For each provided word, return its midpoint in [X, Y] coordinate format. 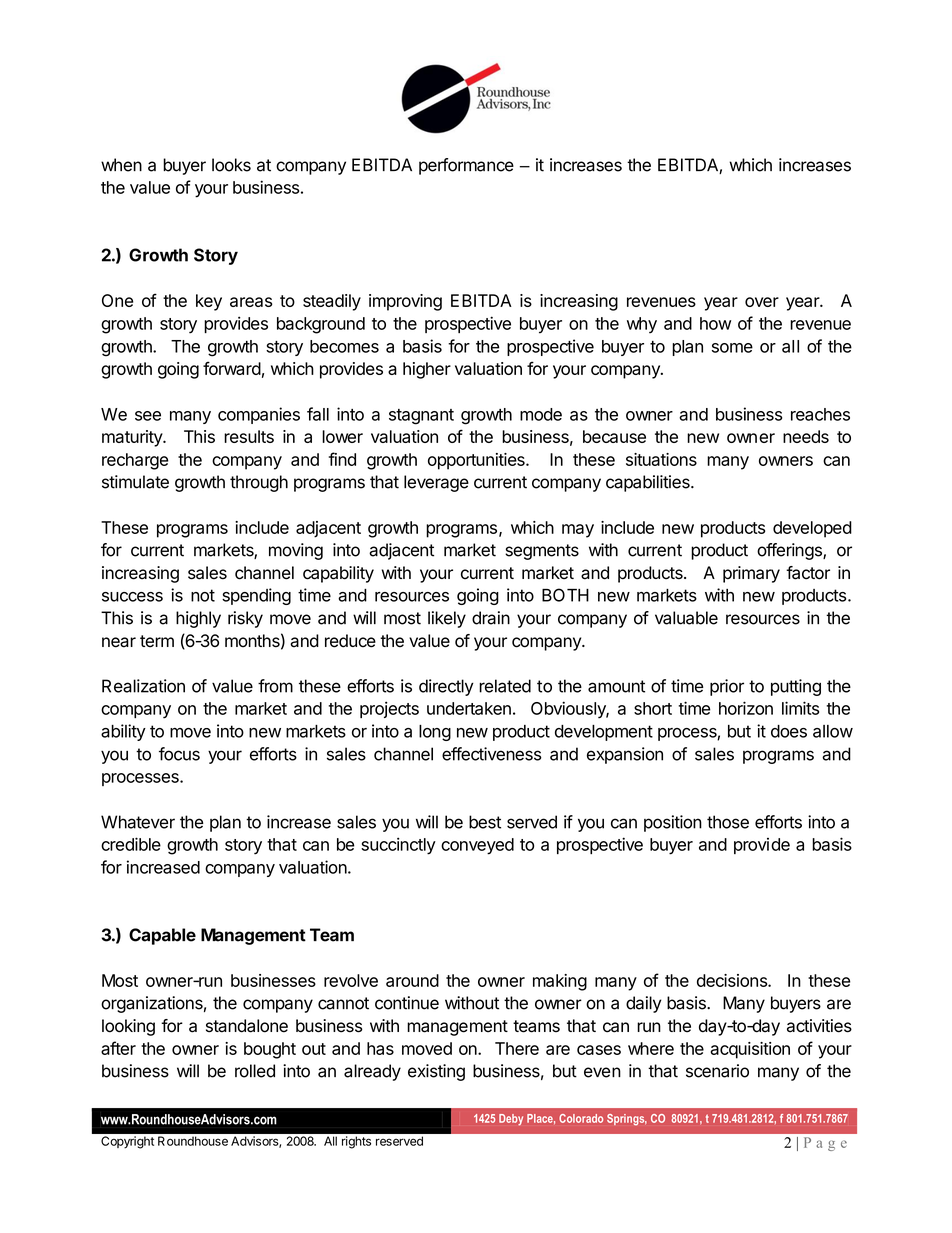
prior [727, 687]
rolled [255, 1071]
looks [231, 165]
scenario [717, 1071]
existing [436, 1072]
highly [198, 619]
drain [491, 618]
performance [466, 166]
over [762, 302]
